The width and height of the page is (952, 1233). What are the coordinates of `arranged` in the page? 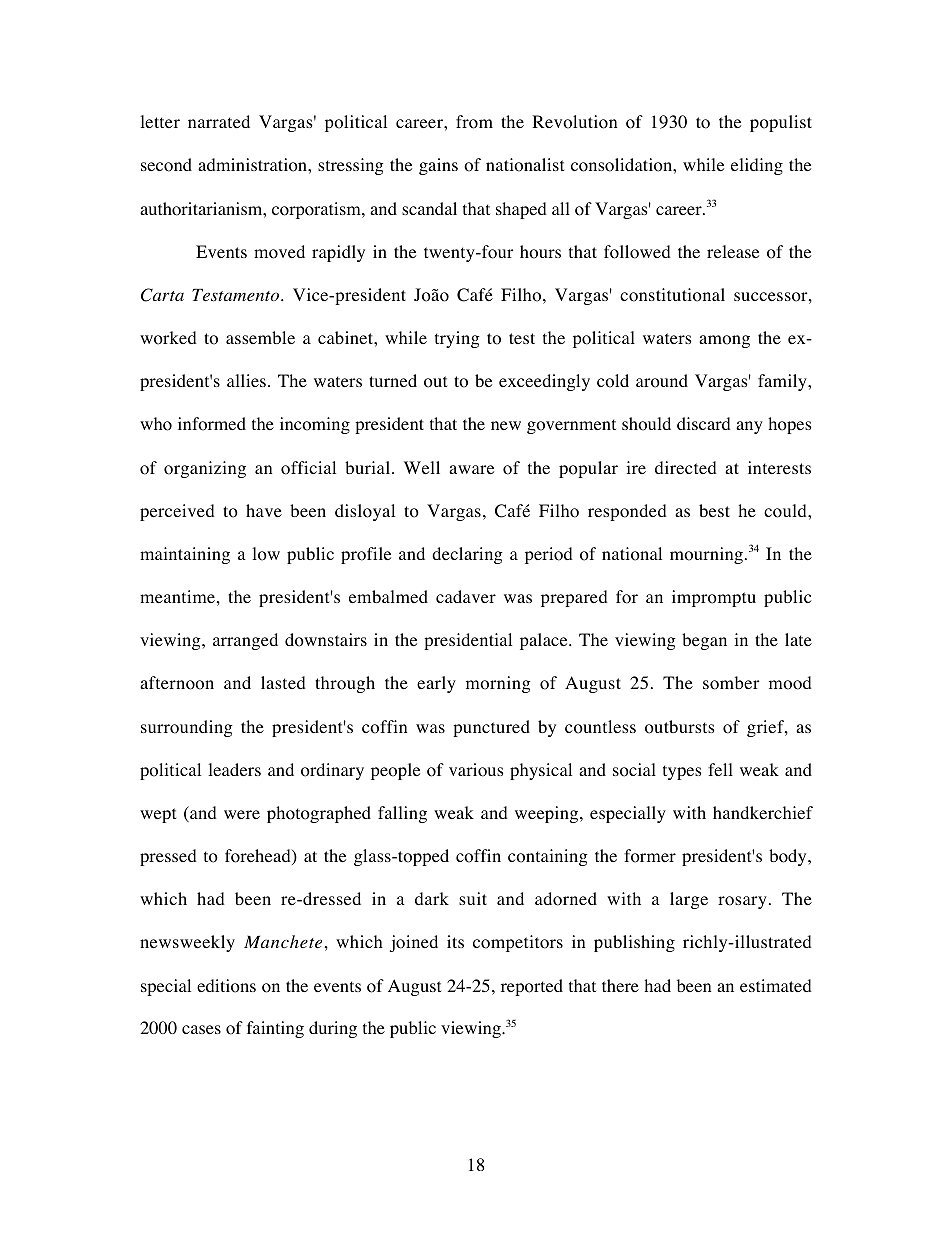 It's located at (245, 641).
